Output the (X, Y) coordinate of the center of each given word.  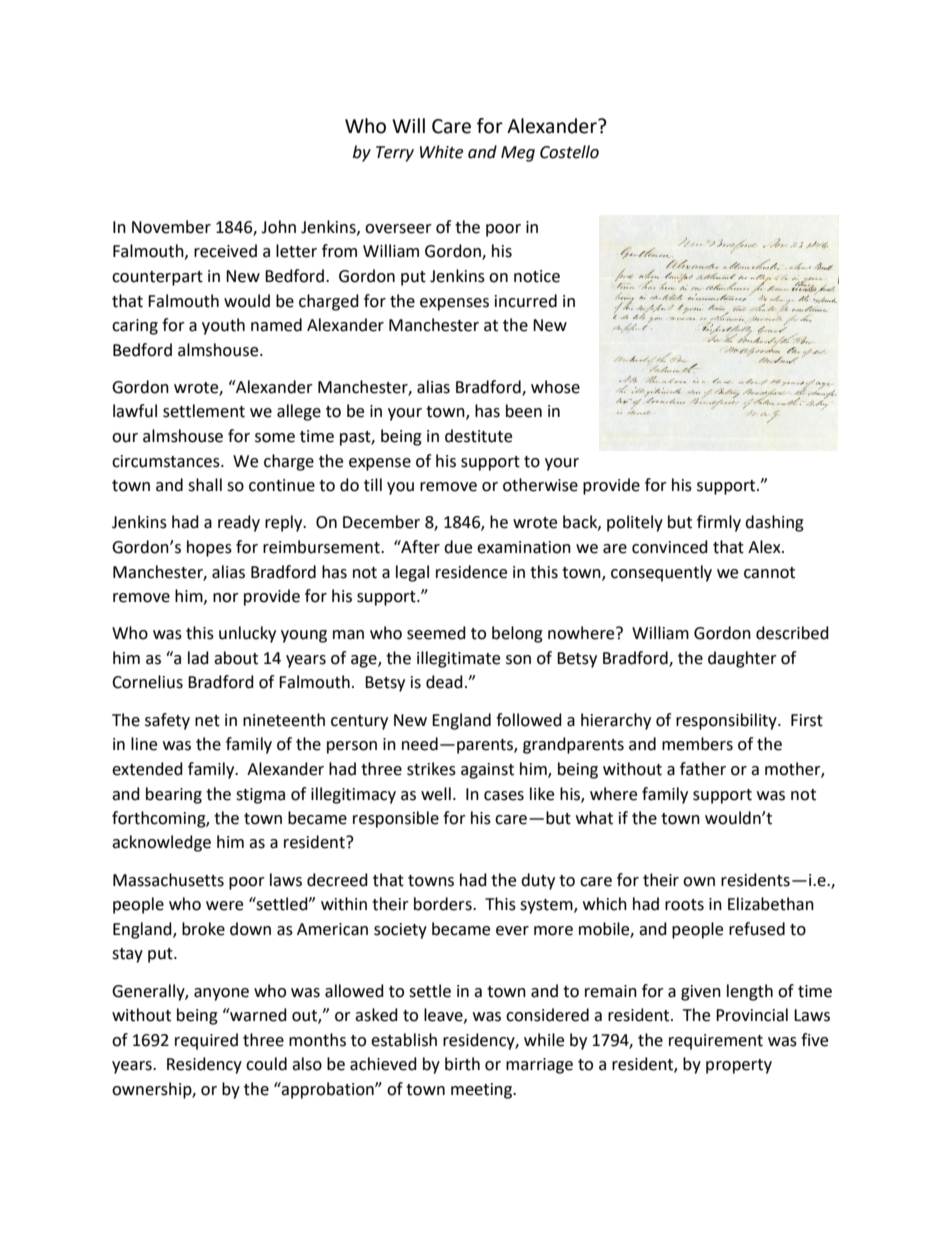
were (224, 906)
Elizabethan (771, 904)
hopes (209, 548)
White (441, 152)
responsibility (727, 721)
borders (444, 904)
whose (555, 387)
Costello (569, 152)
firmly (719, 523)
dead (444, 682)
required (206, 1041)
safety (167, 721)
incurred (526, 301)
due (458, 547)
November (171, 227)
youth (223, 326)
